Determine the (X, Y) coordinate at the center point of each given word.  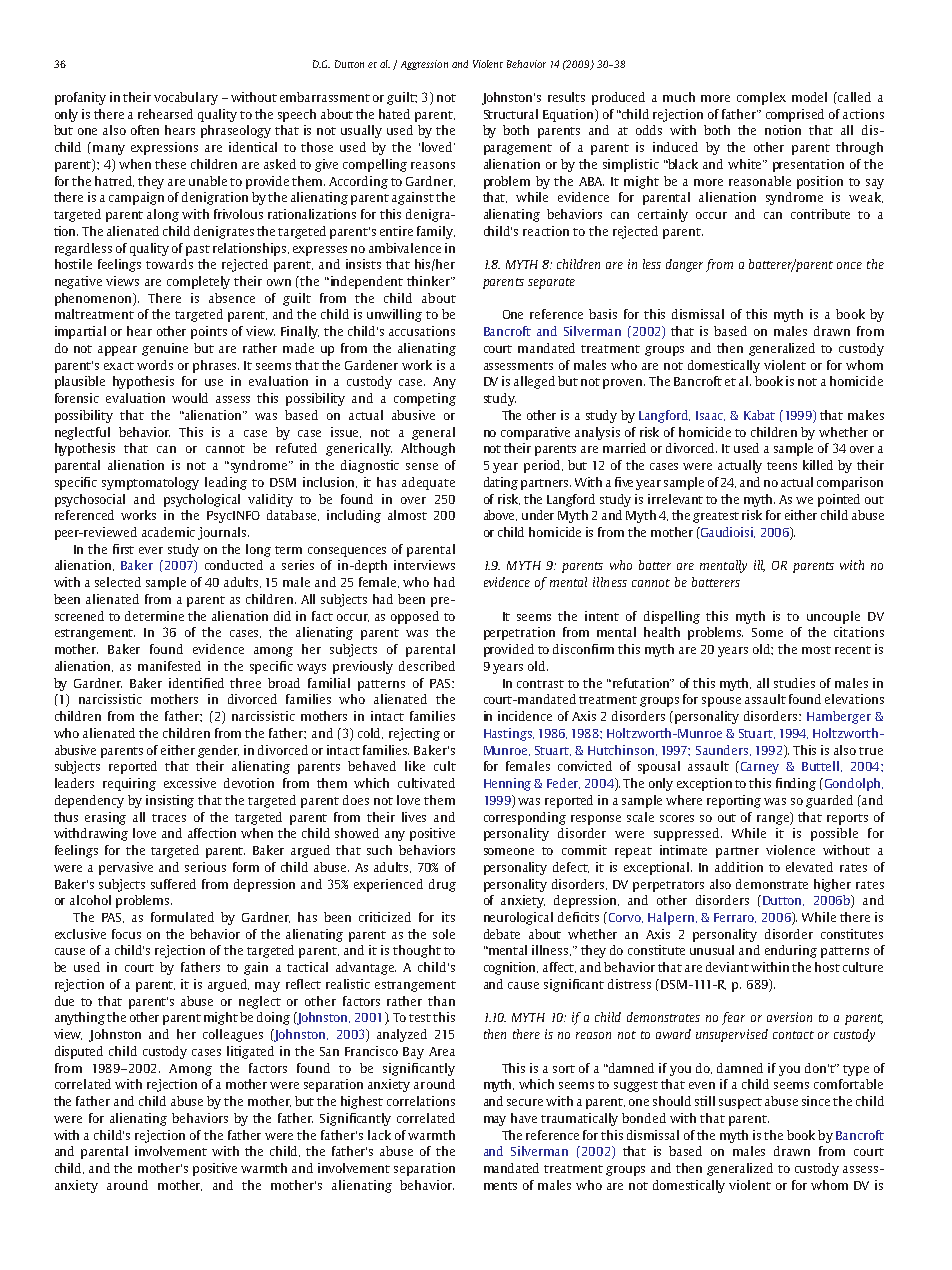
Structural (511, 114)
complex (761, 98)
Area (442, 1051)
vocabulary (186, 98)
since (816, 1101)
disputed (79, 1052)
